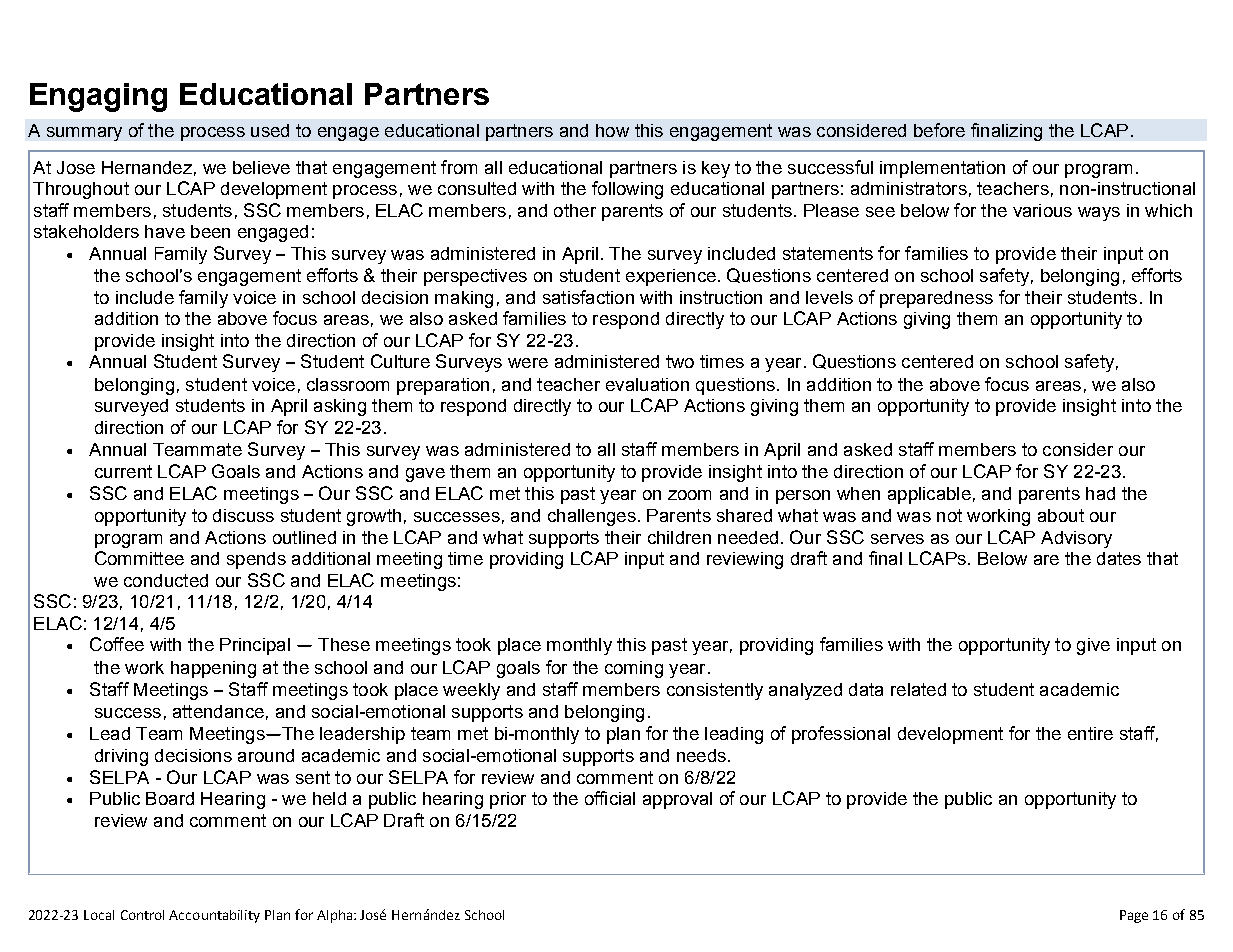  What do you see at coordinates (270, 130) in the document?
I see `used` at bounding box center [270, 130].
